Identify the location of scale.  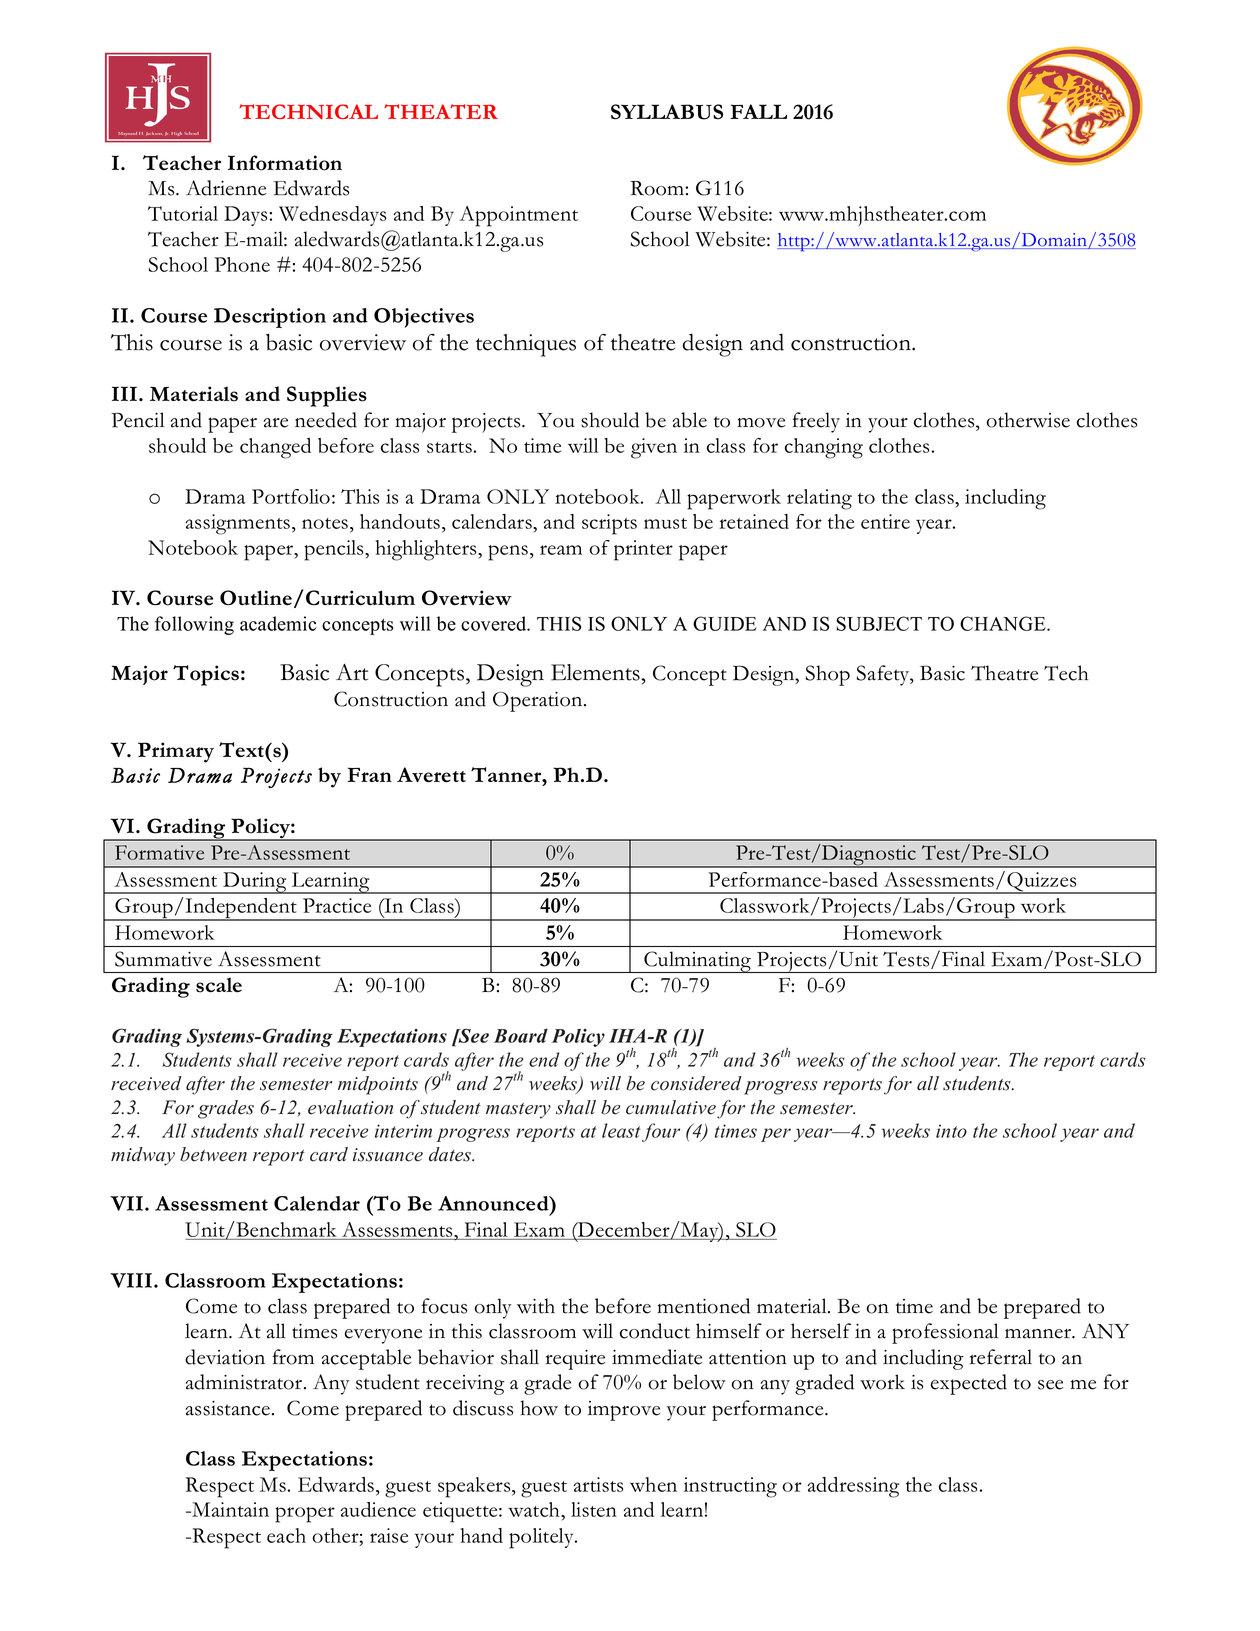
(219, 985).
